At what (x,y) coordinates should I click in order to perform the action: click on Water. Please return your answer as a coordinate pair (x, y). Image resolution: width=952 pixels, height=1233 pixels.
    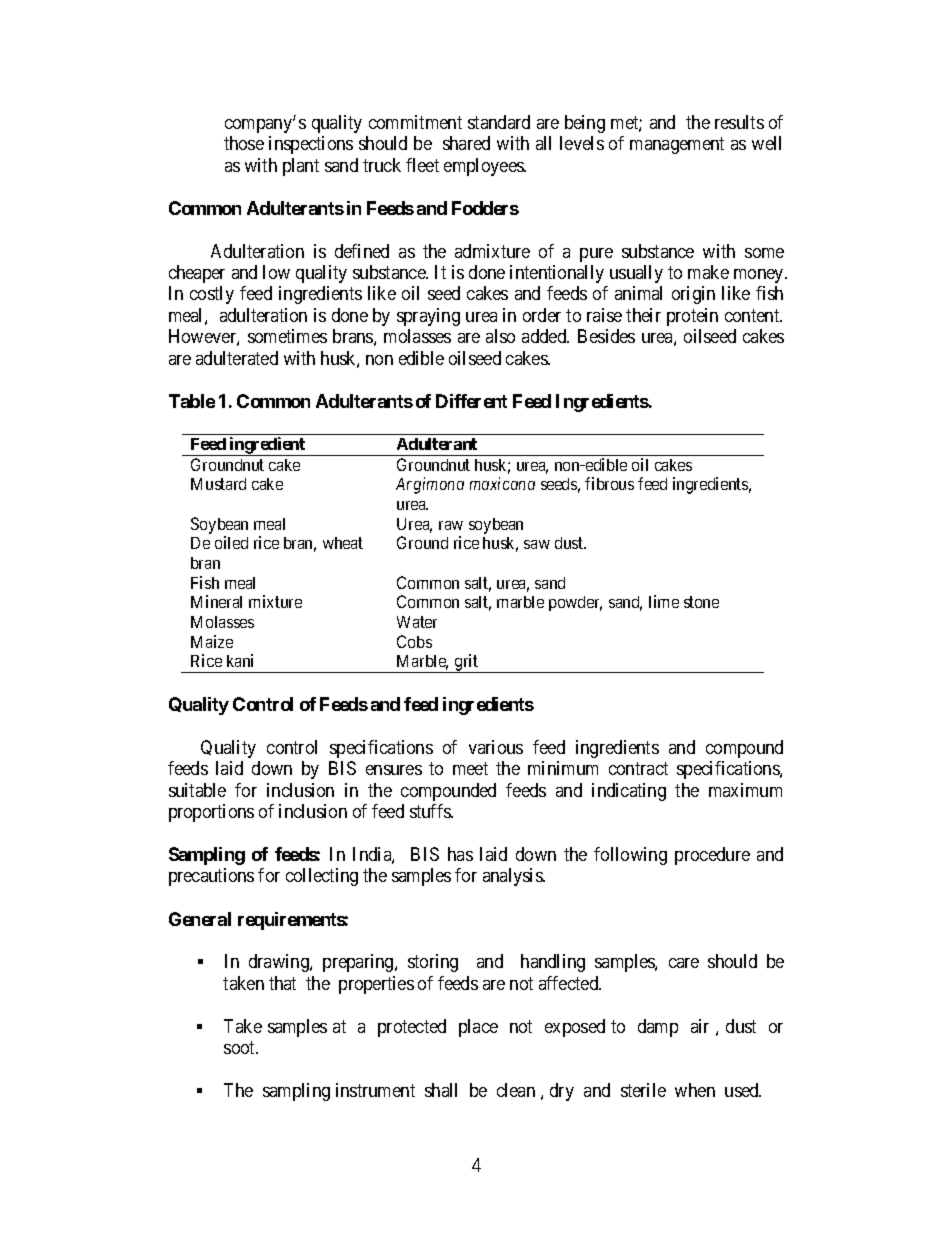
    Looking at the image, I should click on (417, 622).
